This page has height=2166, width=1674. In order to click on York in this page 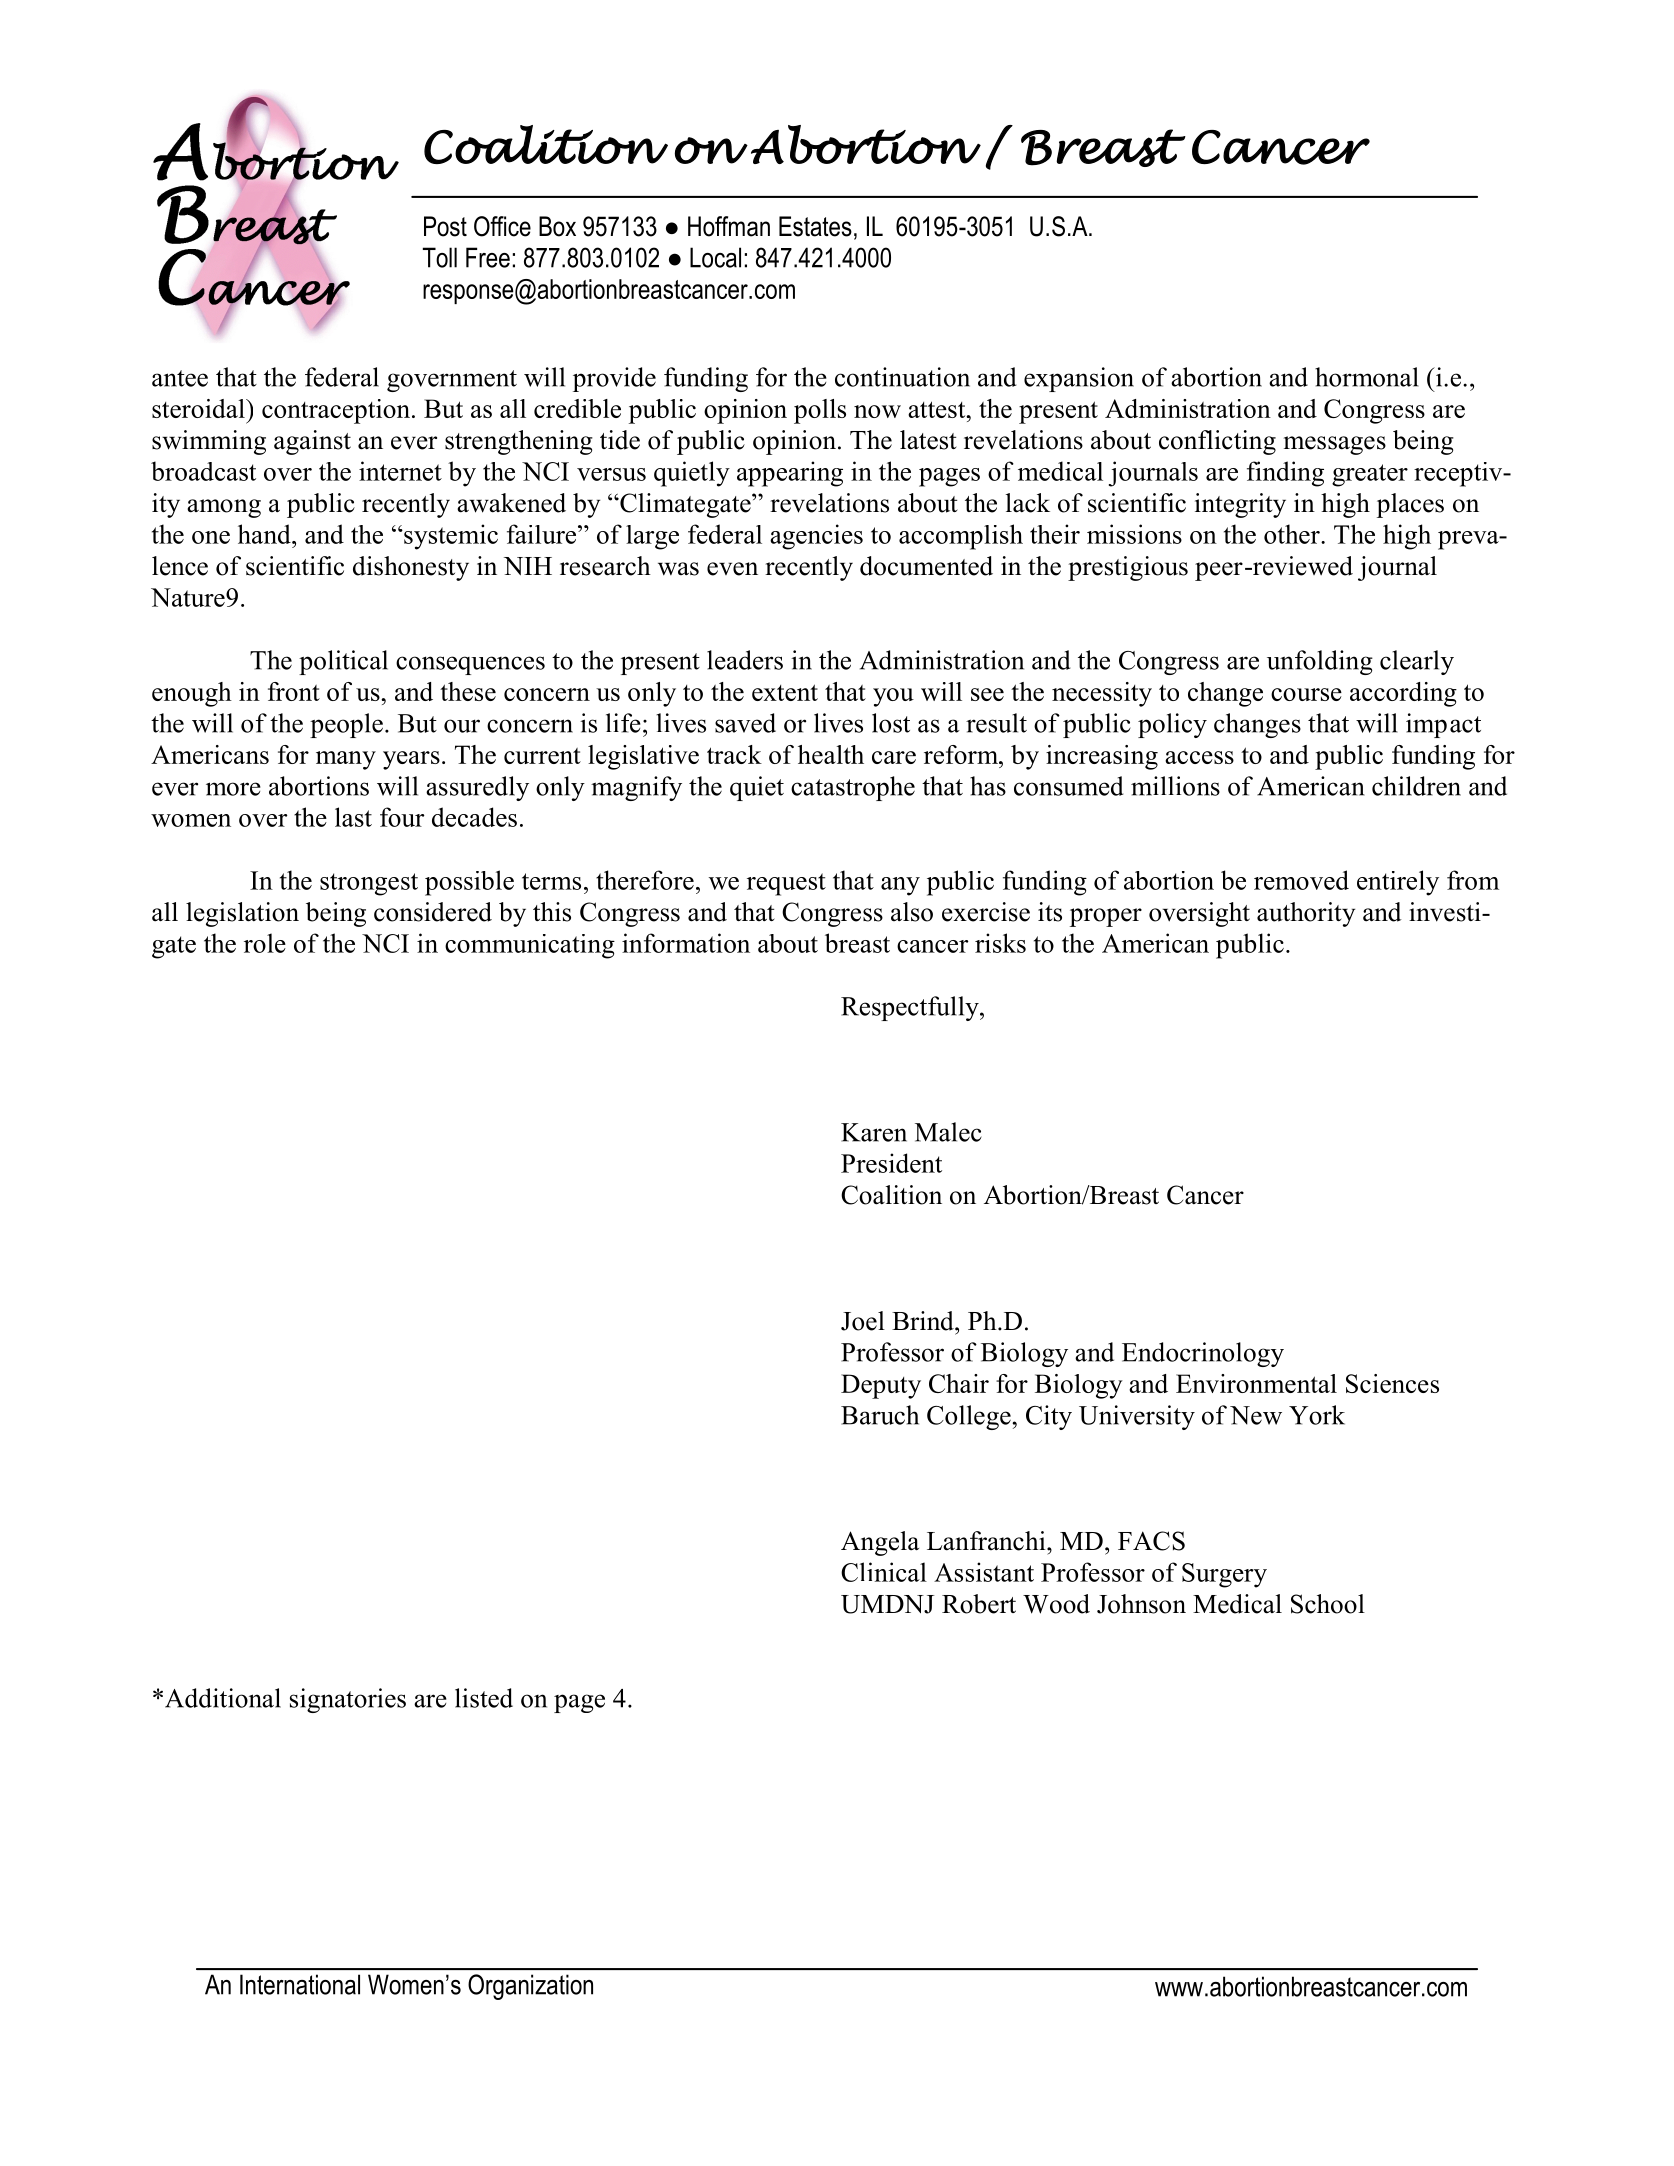, I will do `click(1317, 1415)`.
